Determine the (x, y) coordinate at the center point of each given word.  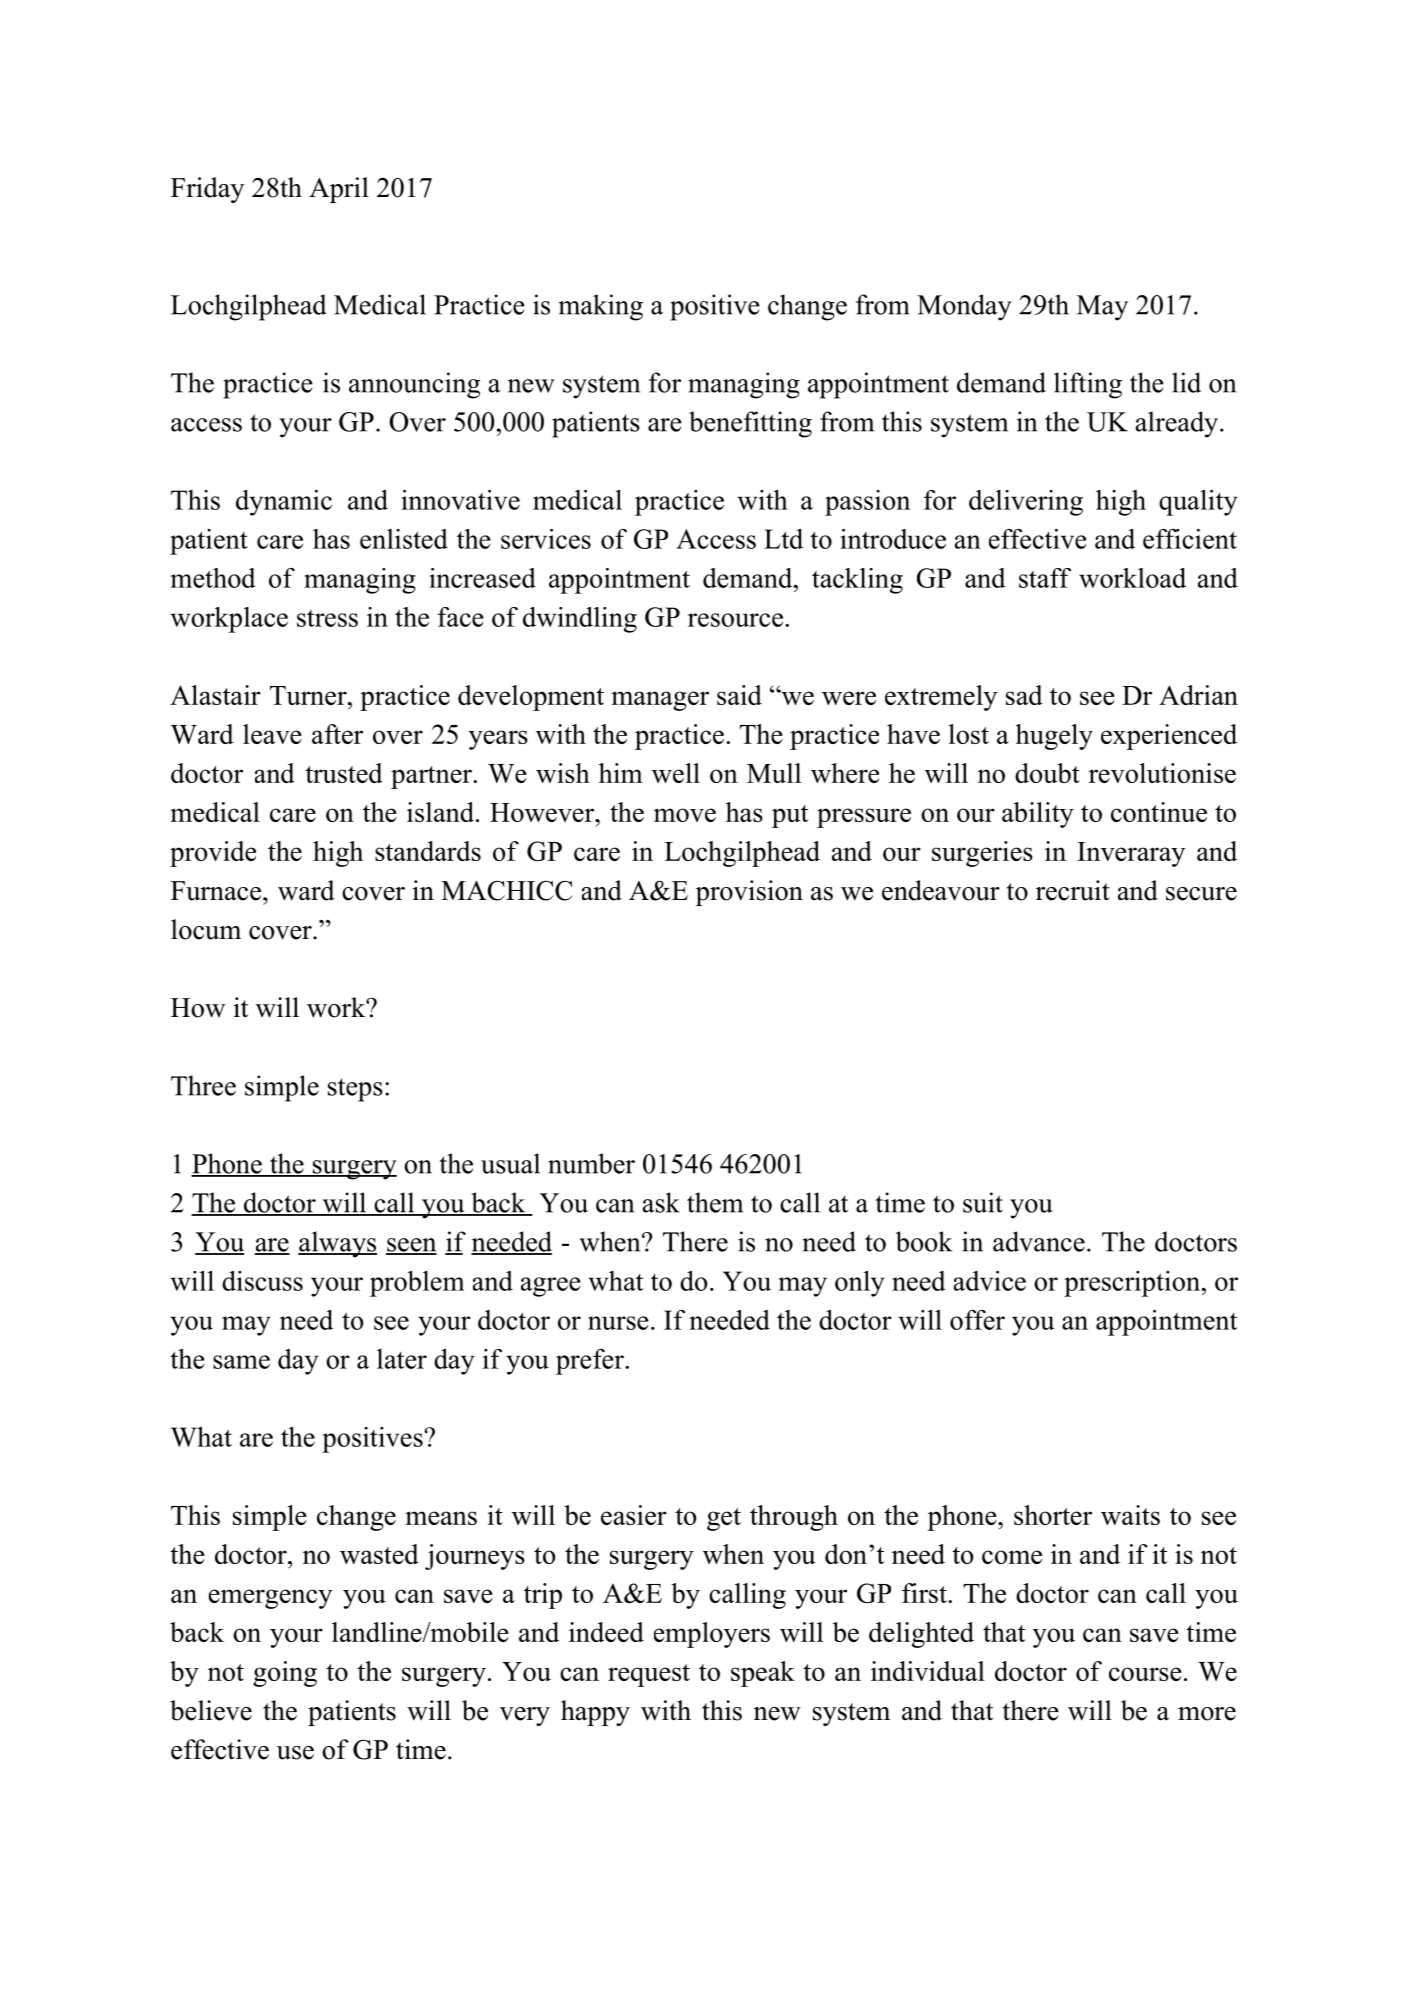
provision (749, 893)
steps (355, 1090)
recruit (1073, 890)
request (649, 1675)
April (339, 190)
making (601, 307)
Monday (964, 307)
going (285, 1674)
